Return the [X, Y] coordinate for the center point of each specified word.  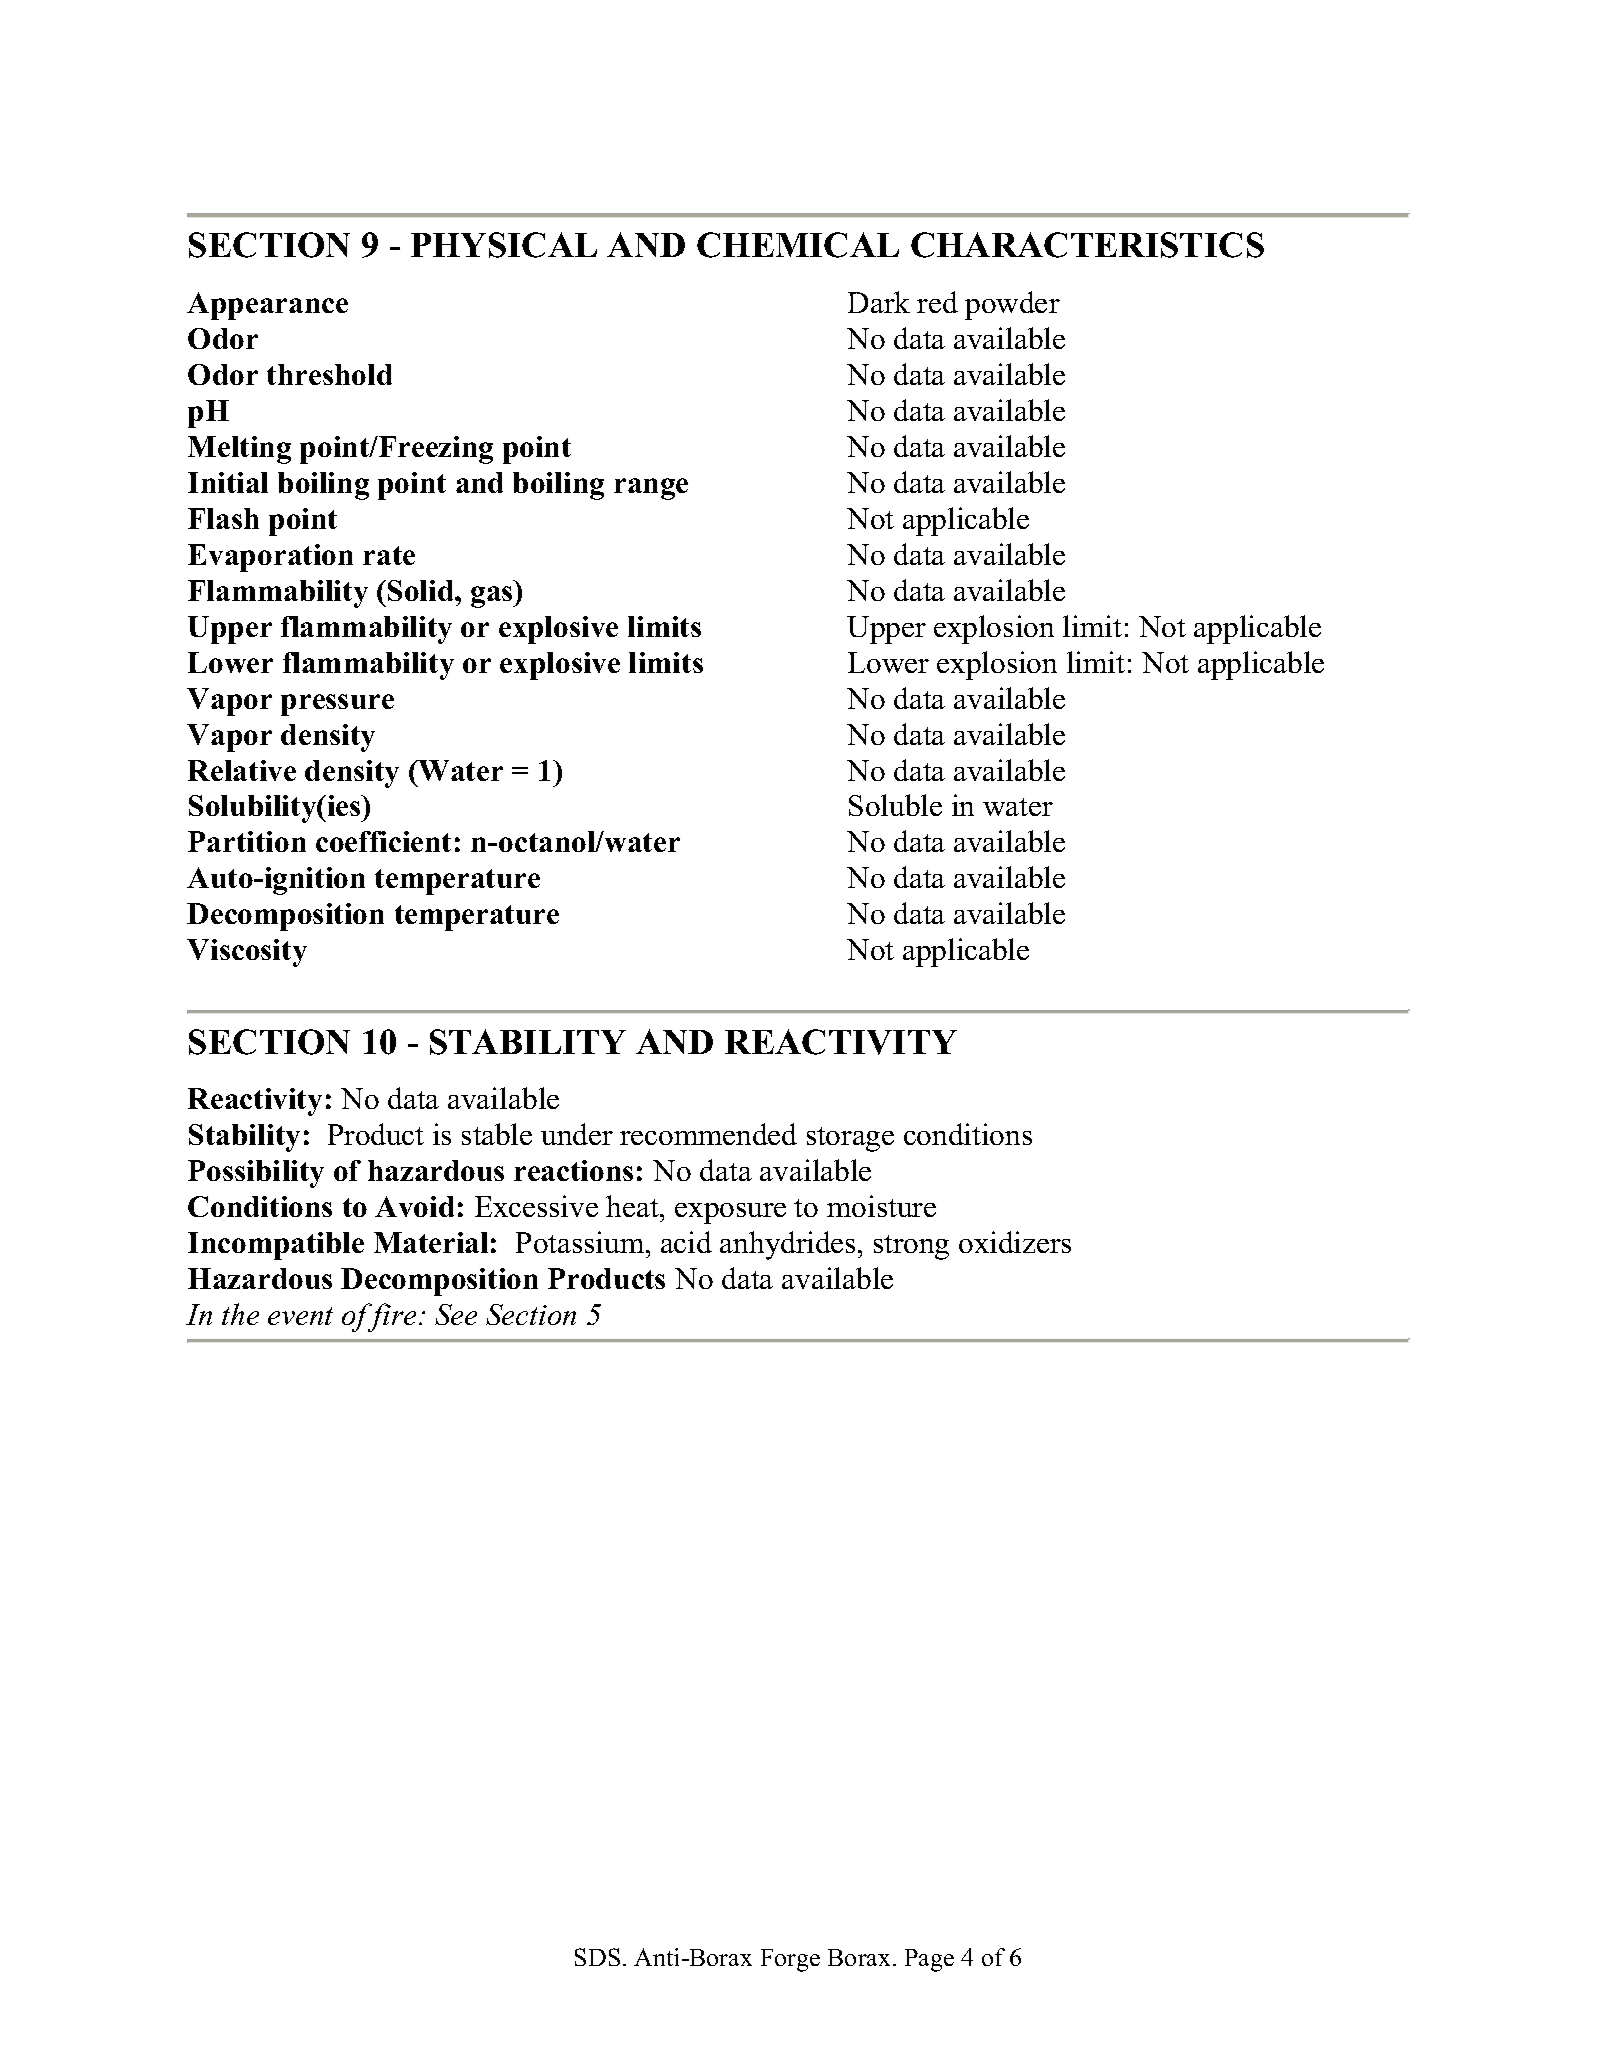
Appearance [267, 306]
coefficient [383, 841]
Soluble [895, 805]
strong [911, 1247]
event [300, 1316]
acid [686, 1242]
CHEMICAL [798, 245]
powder [1012, 305]
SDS [597, 1957]
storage [850, 1139]
